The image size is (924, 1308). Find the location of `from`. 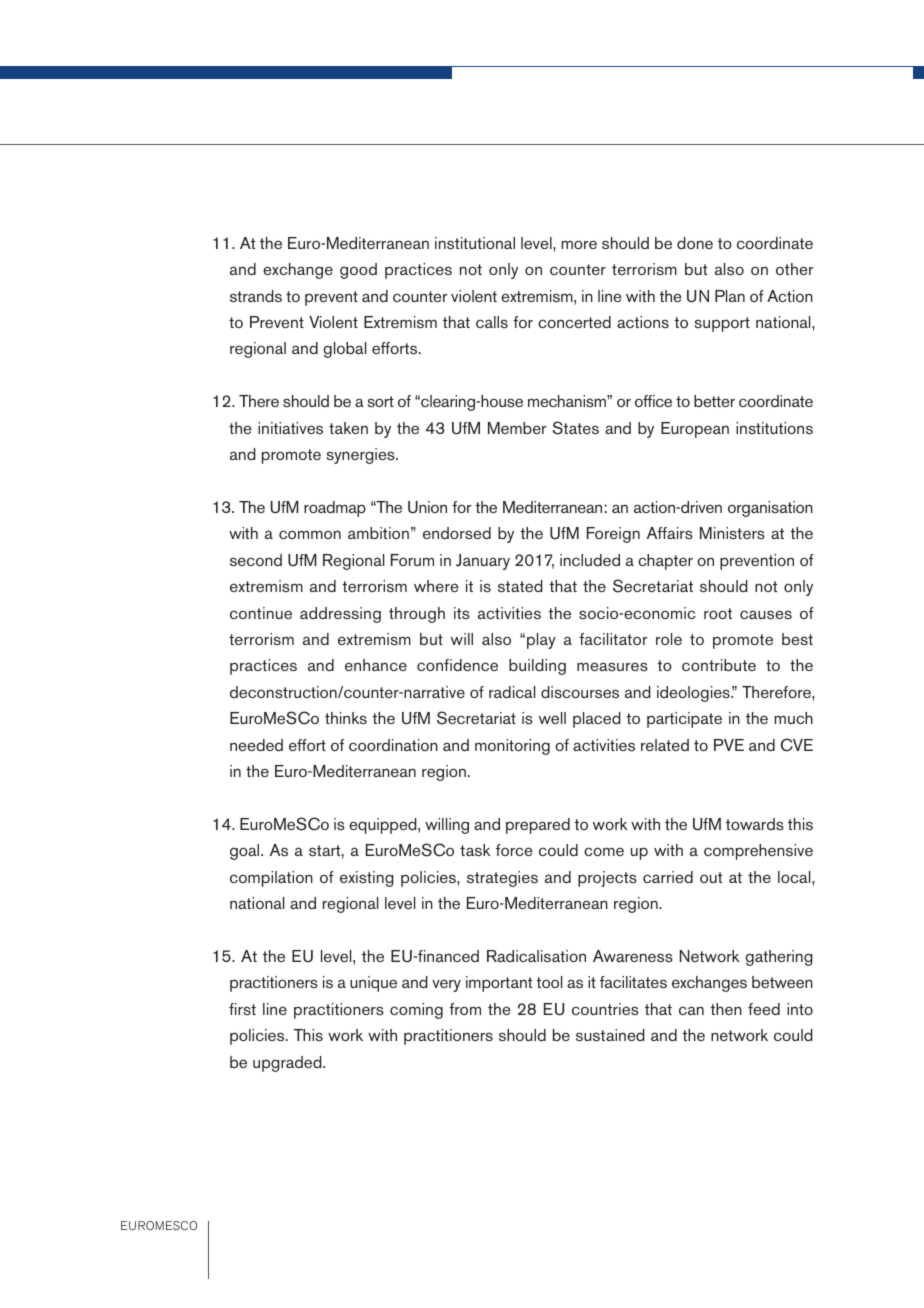

from is located at coordinates (465, 1009).
